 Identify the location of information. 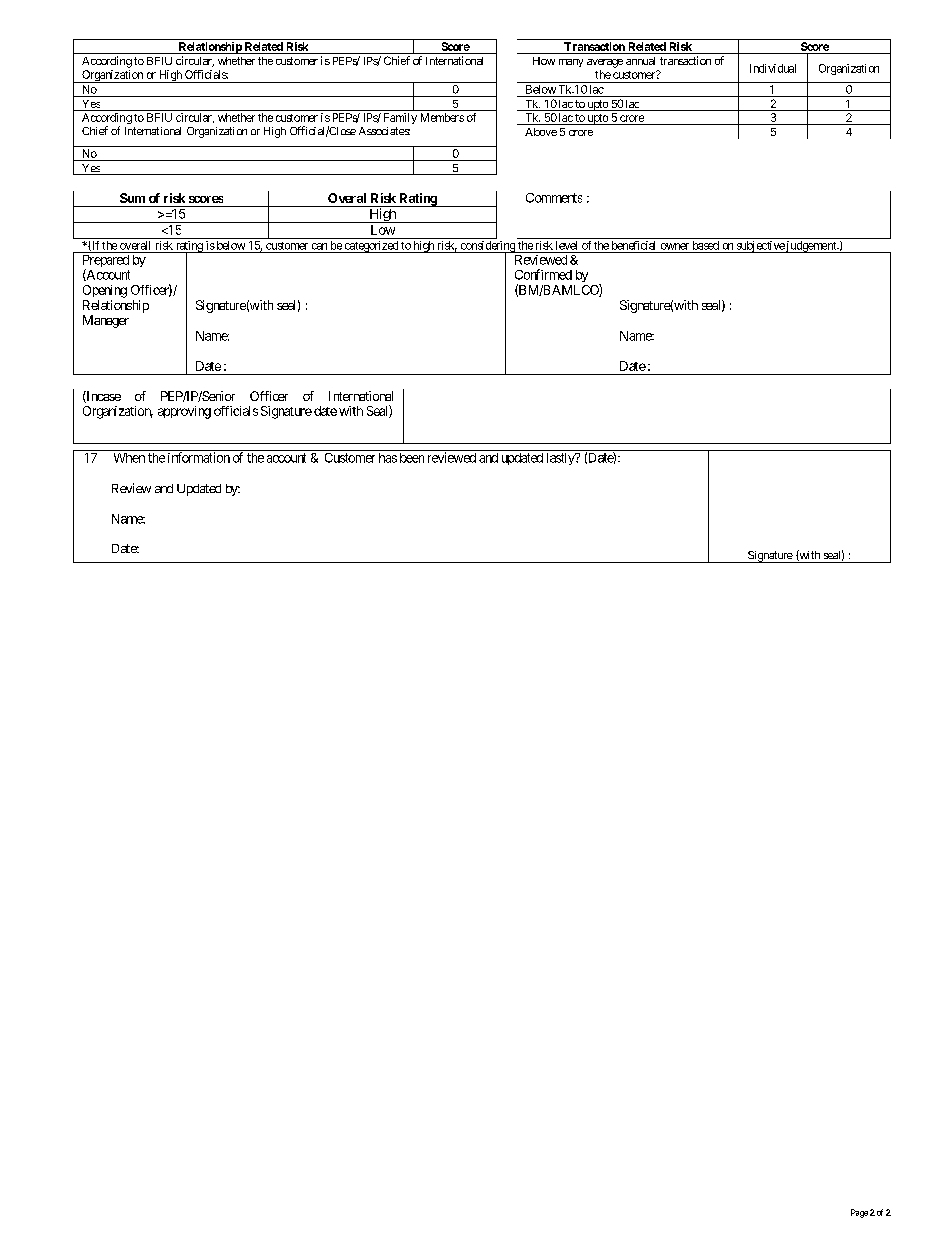
(199, 457).
